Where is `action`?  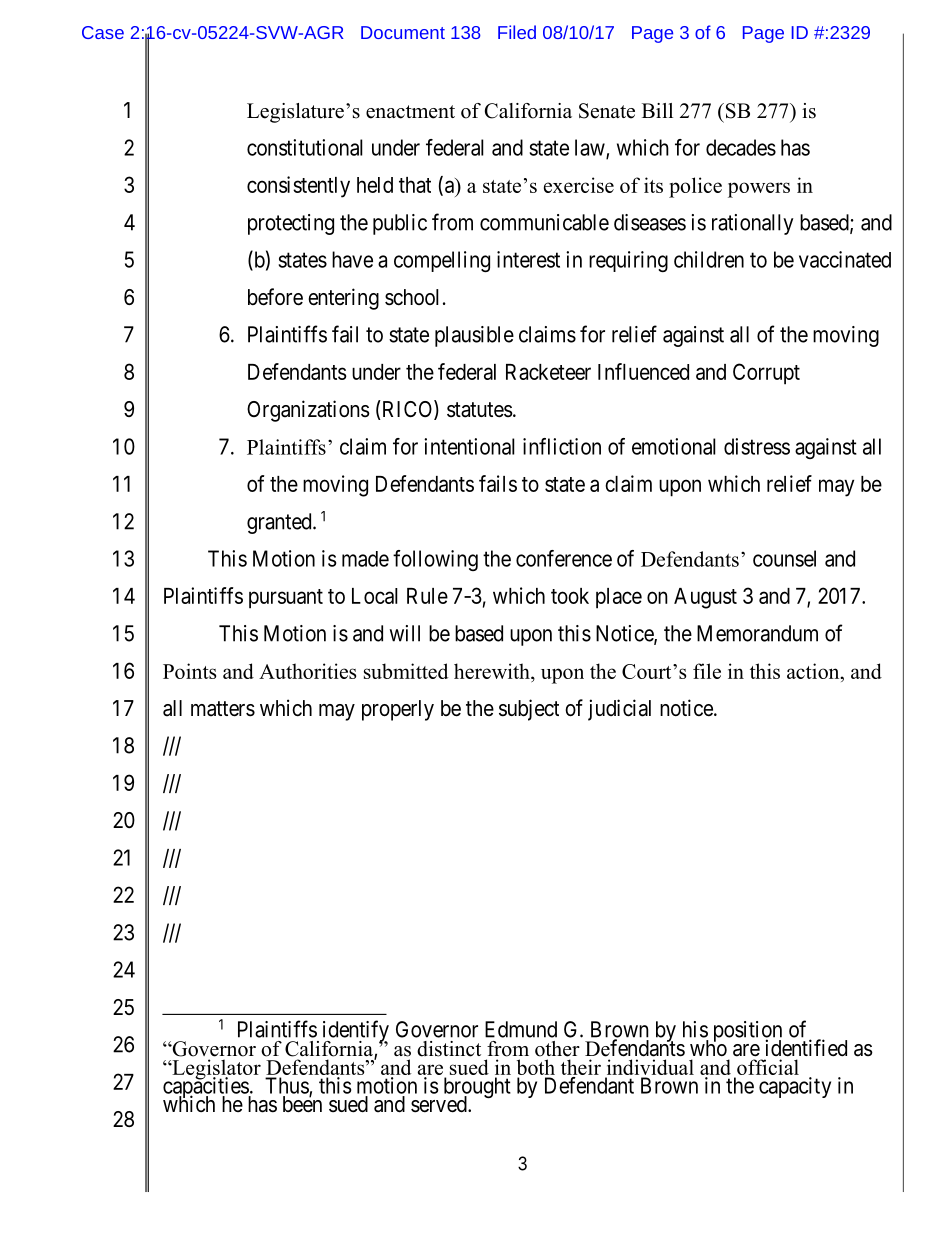
action is located at coordinates (814, 671).
